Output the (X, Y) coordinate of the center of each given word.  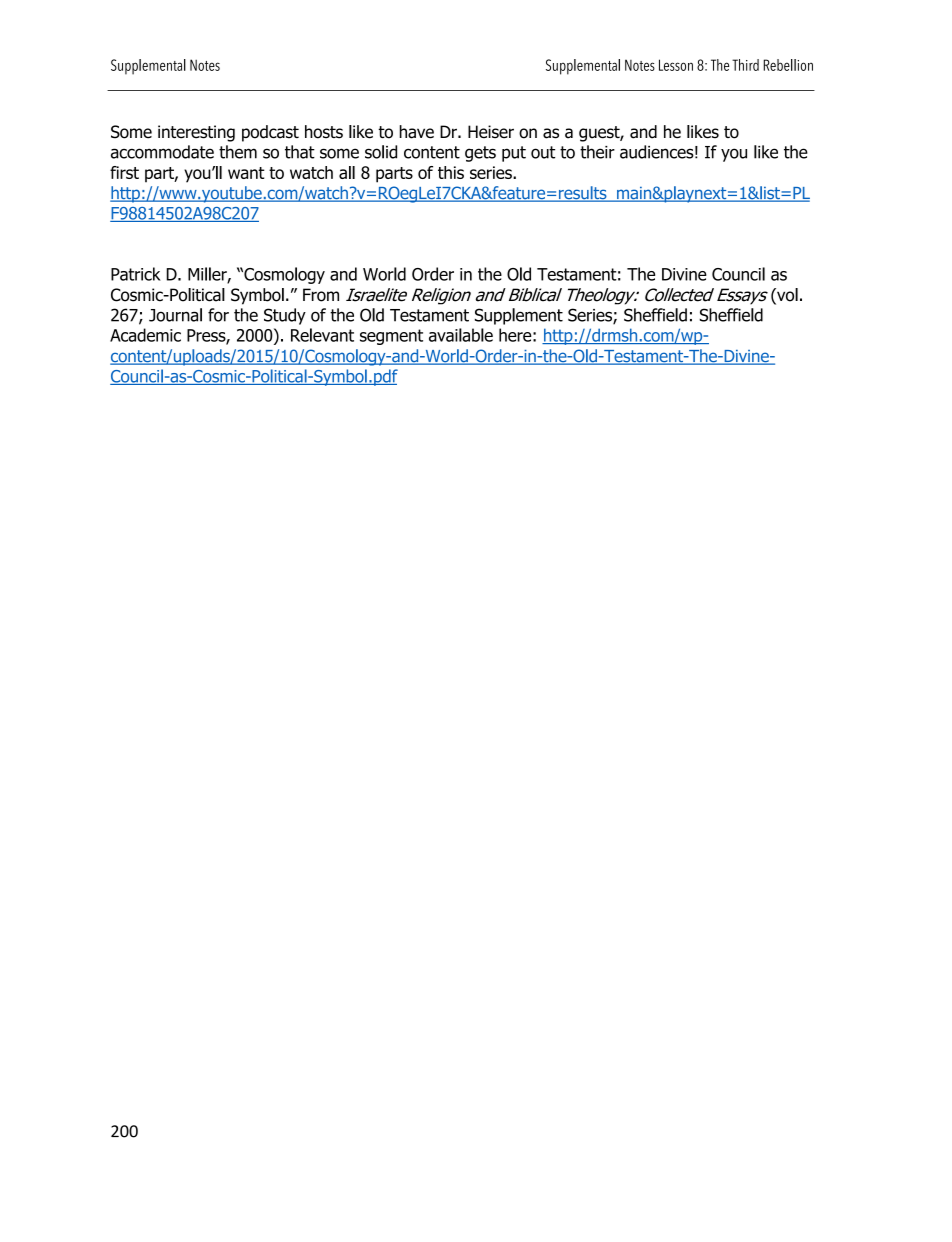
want (246, 173)
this (451, 172)
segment (391, 337)
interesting (196, 133)
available (461, 335)
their (597, 152)
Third (745, 65)
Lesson (676, 65)
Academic (145, 335)
